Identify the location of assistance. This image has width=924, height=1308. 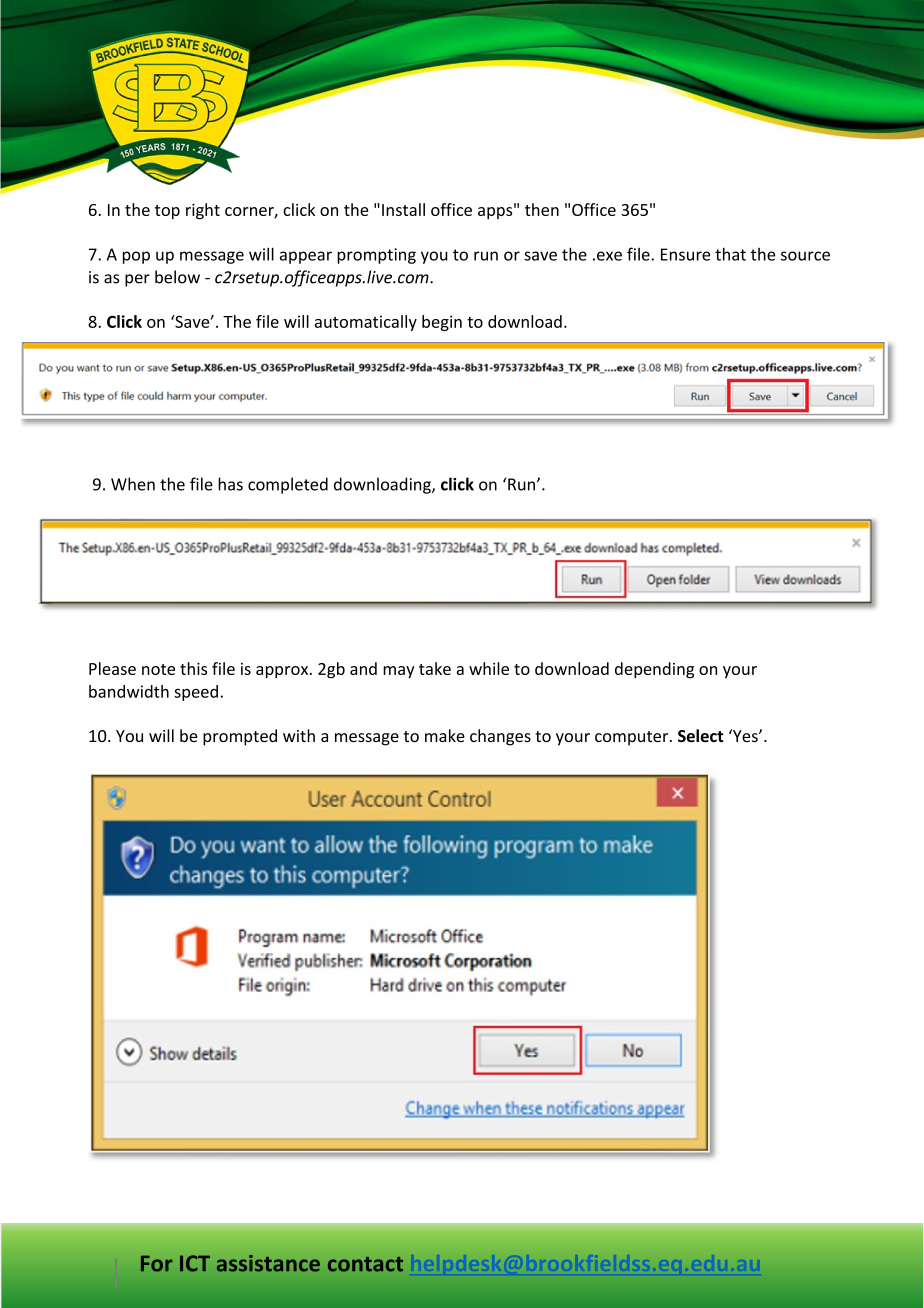
(268, 1263).
